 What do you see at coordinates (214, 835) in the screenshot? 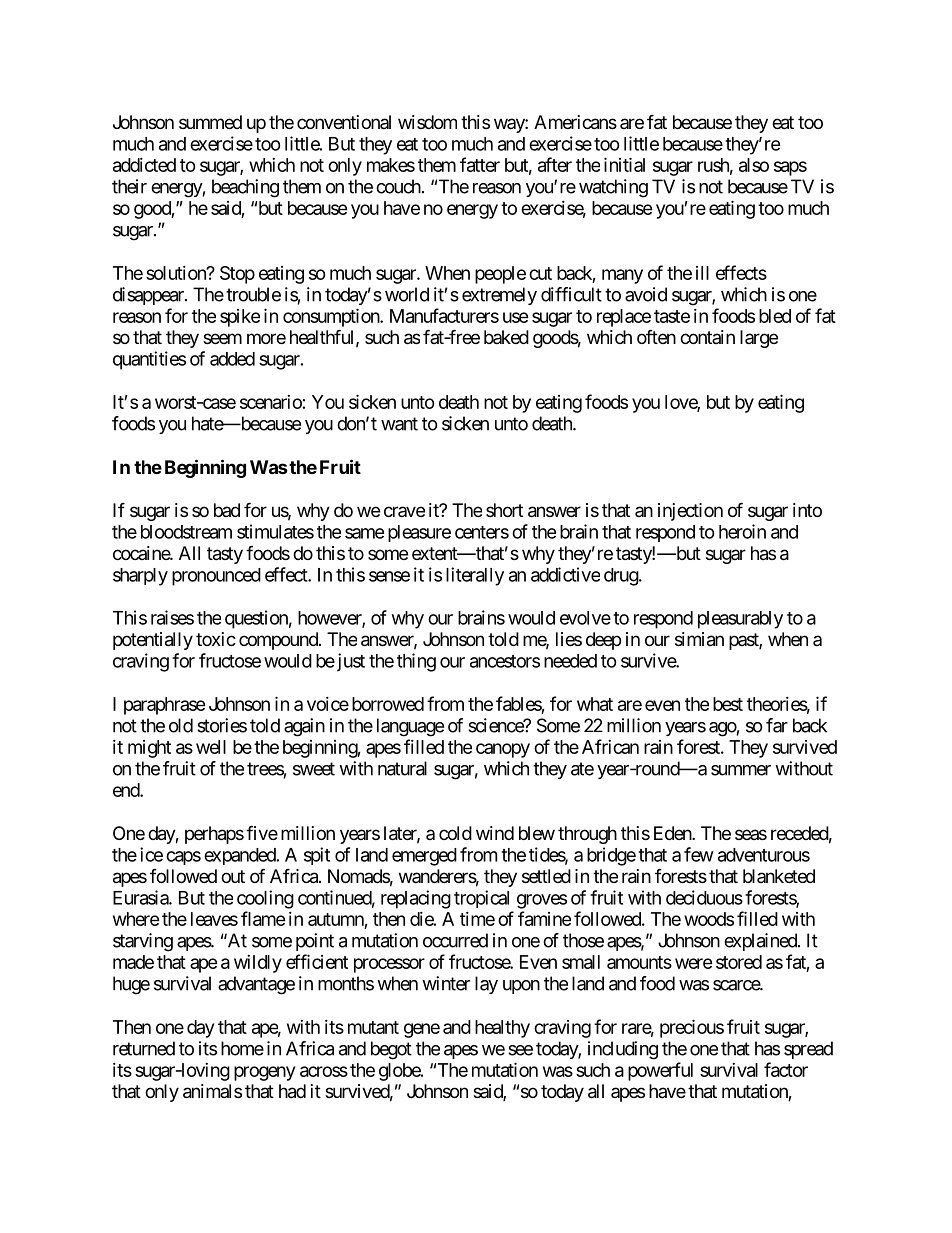
I see `perhaps` at bounding box center [214, 835].
